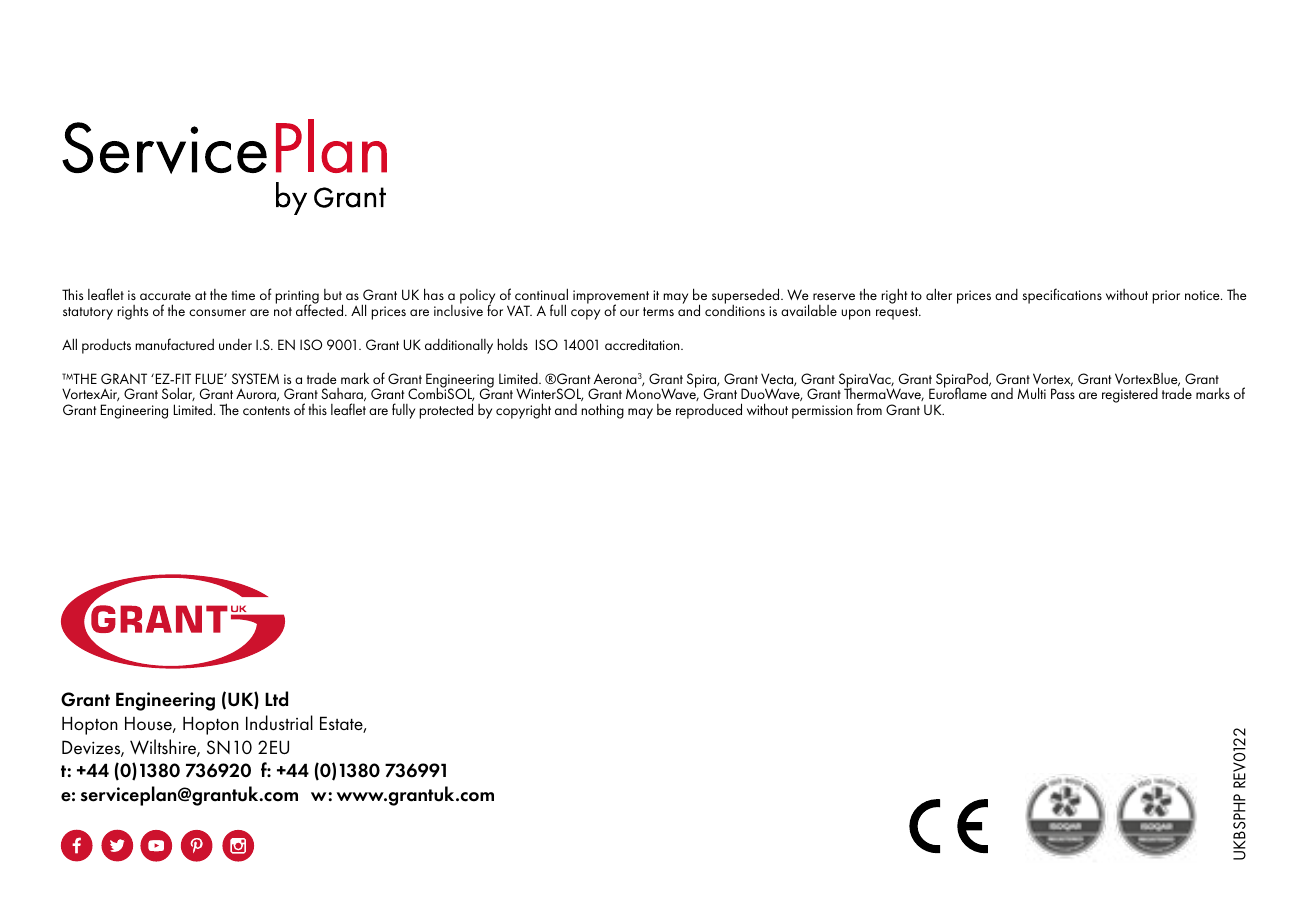 This image has width=1311, height=924. I want to click on permission, so click(822, 412).
